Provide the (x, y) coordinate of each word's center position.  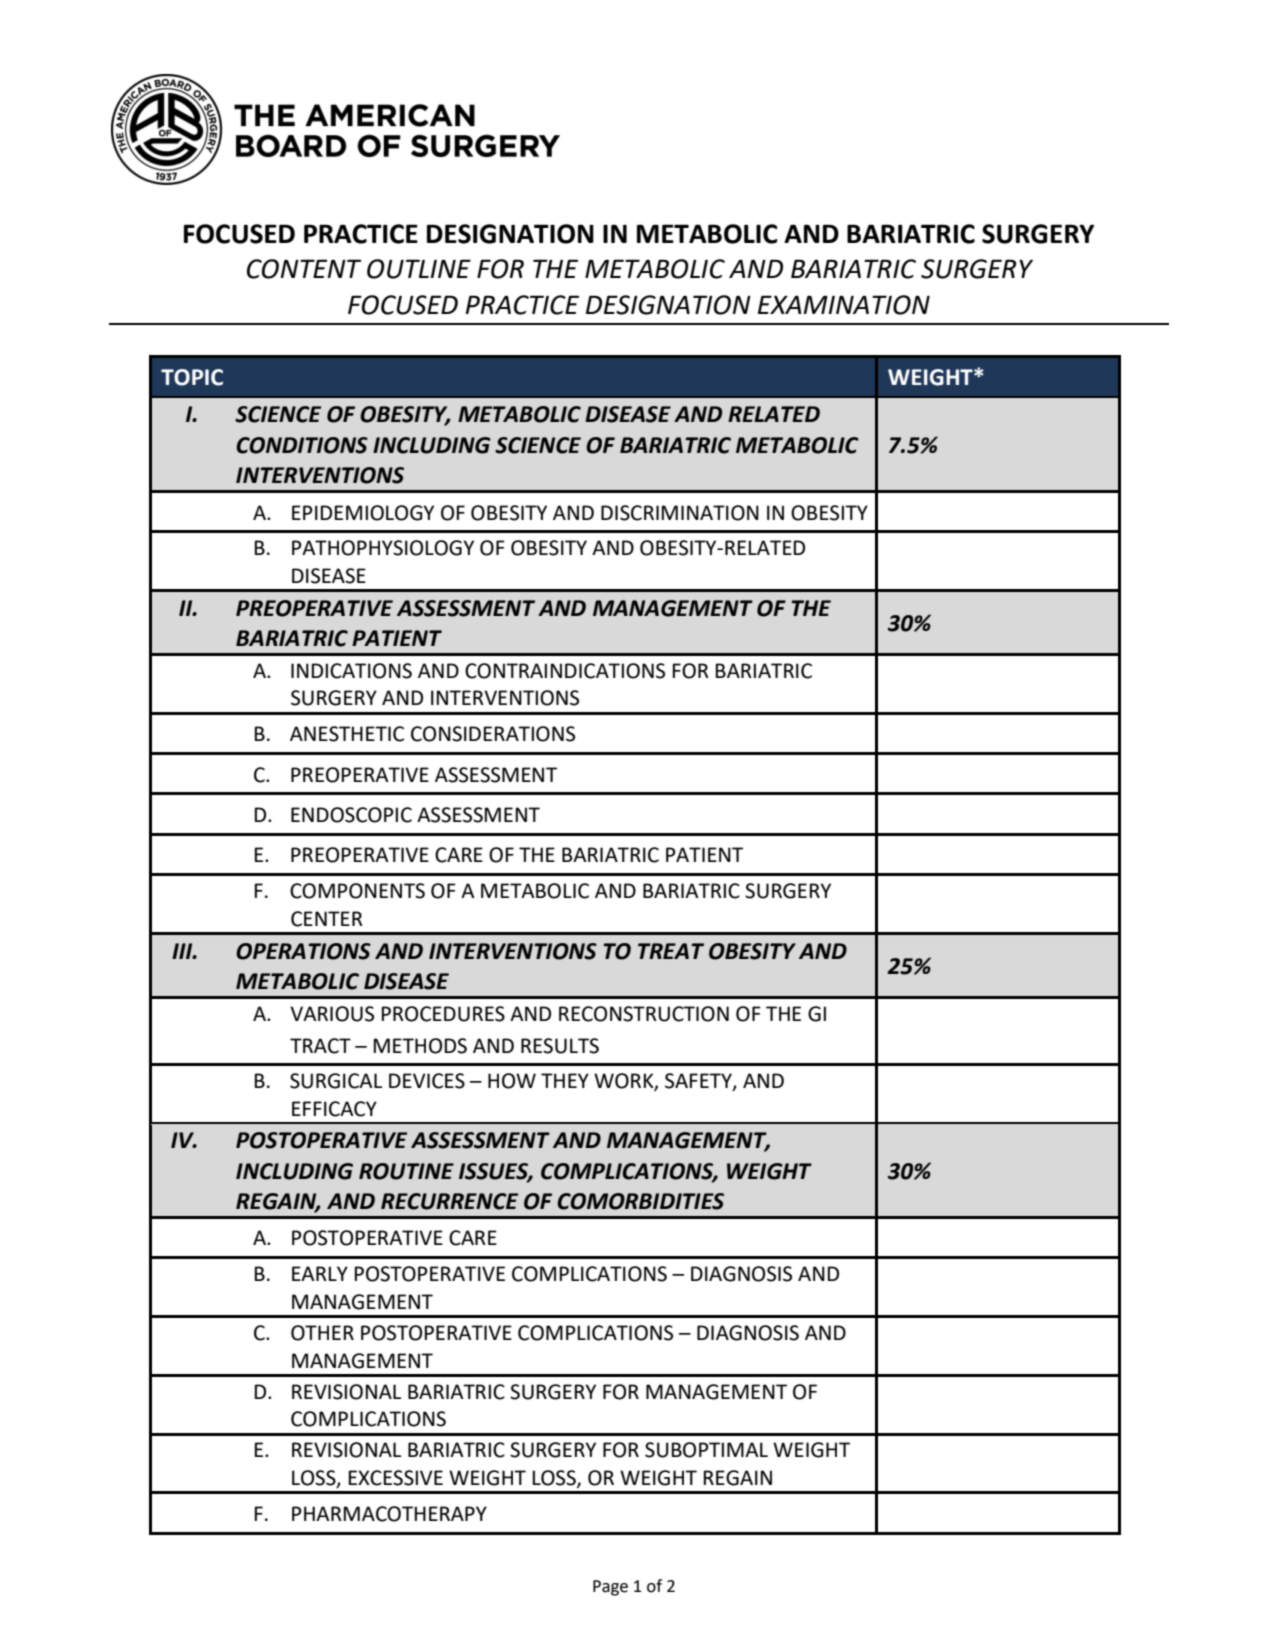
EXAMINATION (844, 305)
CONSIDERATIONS (493, 734)
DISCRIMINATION (680, 513)
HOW (512, 1081)
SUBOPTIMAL (706, 1450)
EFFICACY (334, 1109)
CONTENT (304, 269)
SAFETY (699, 1081)
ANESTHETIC (347, 734)
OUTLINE (419, 269)
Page (610, 1588)
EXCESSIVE (395, 1478)
